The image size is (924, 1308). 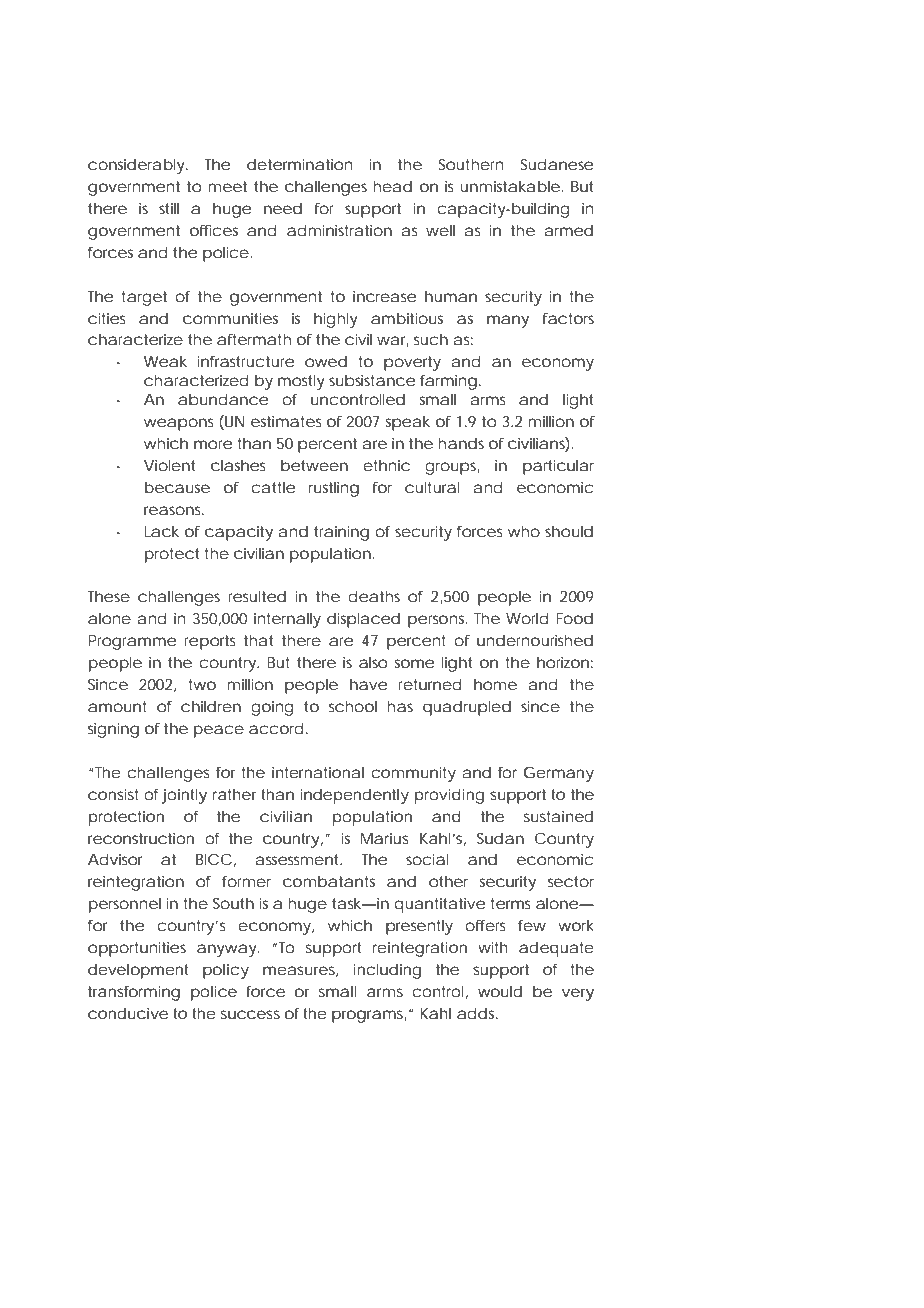 I want to click on deaths, so click(x=374, y=596).
